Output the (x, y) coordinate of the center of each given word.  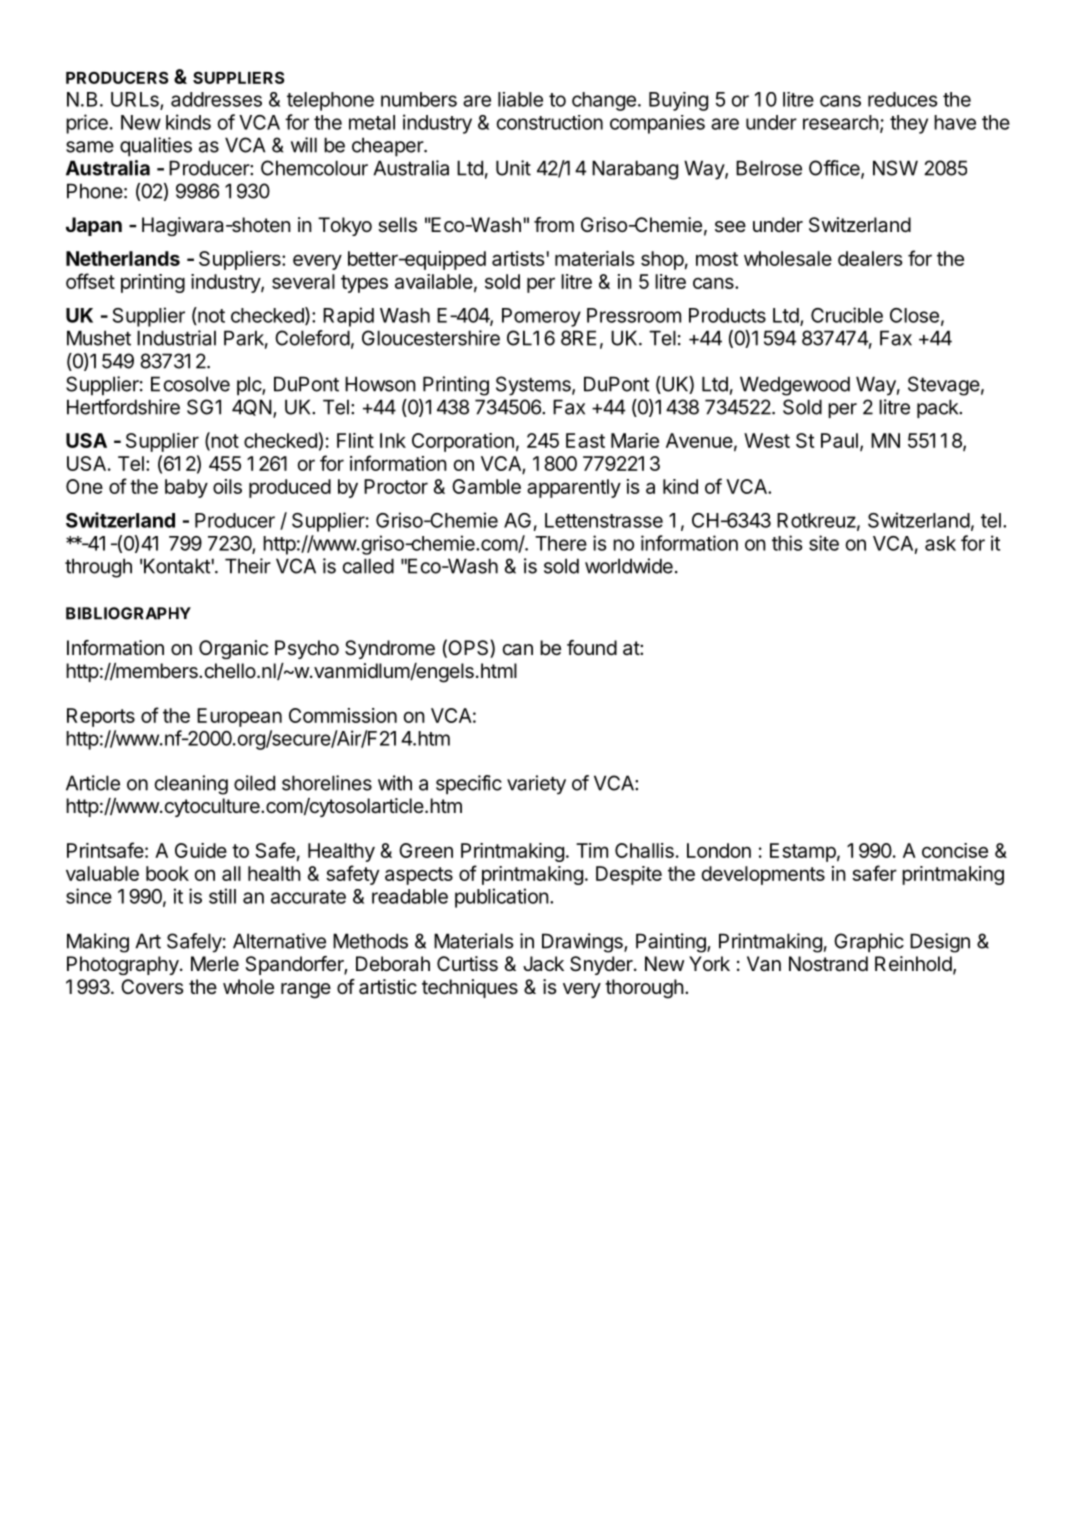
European (239, 717)
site (824, 543)
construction (550, 122)
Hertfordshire (123, 407)
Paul (839, 440)
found (592, 647)
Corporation (463, 442)
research (841, 122)
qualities (156, 147)
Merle (215, 963)
